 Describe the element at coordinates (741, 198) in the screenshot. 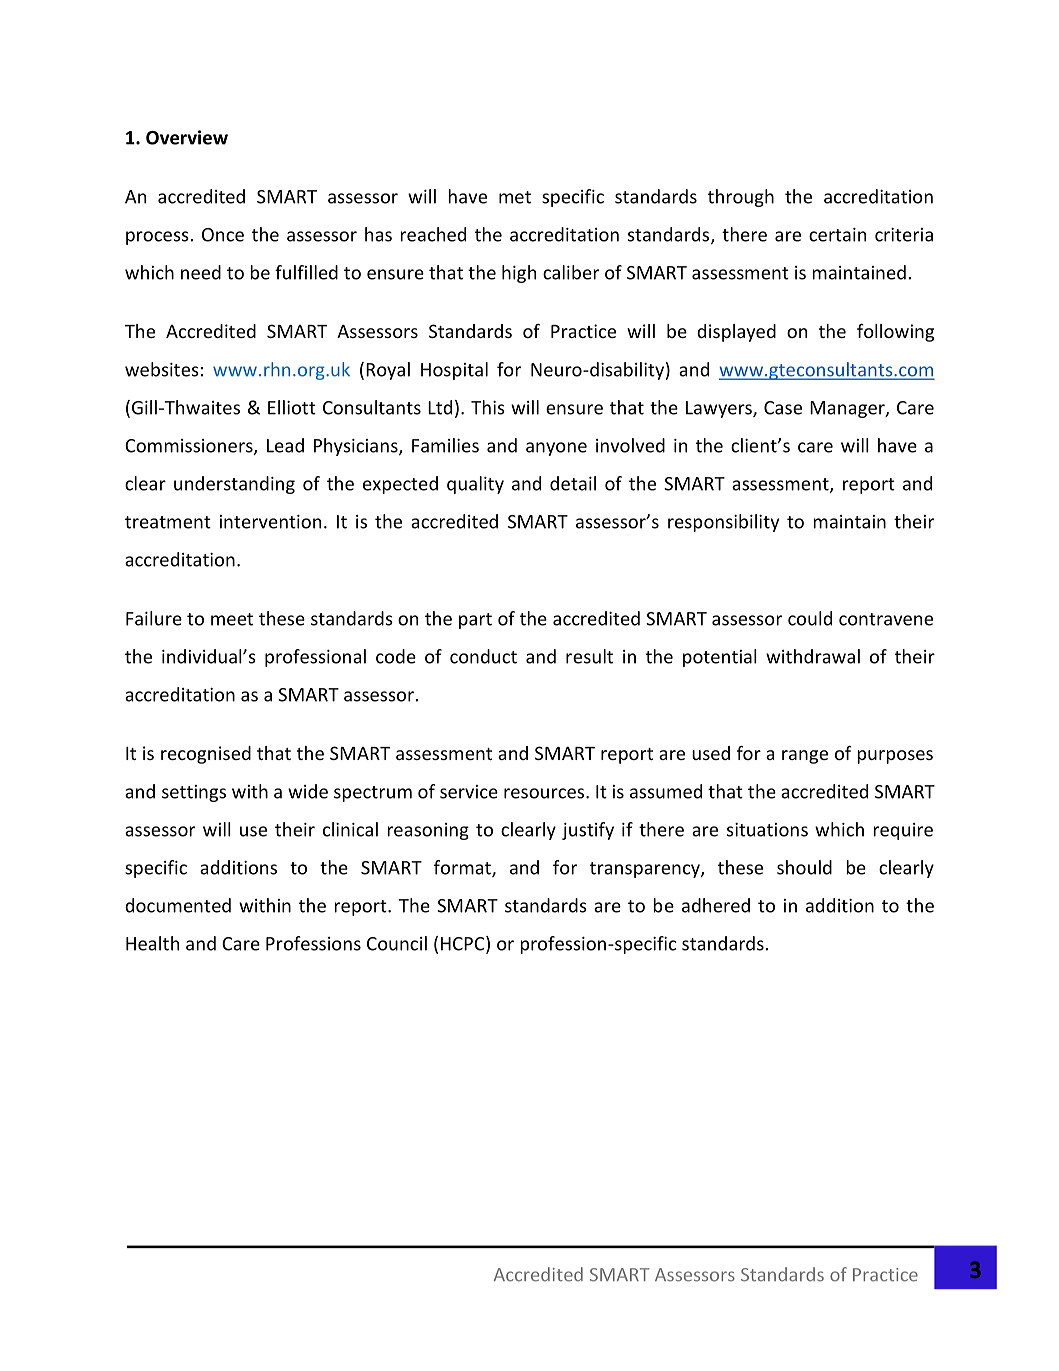

I see `through` at that location.
